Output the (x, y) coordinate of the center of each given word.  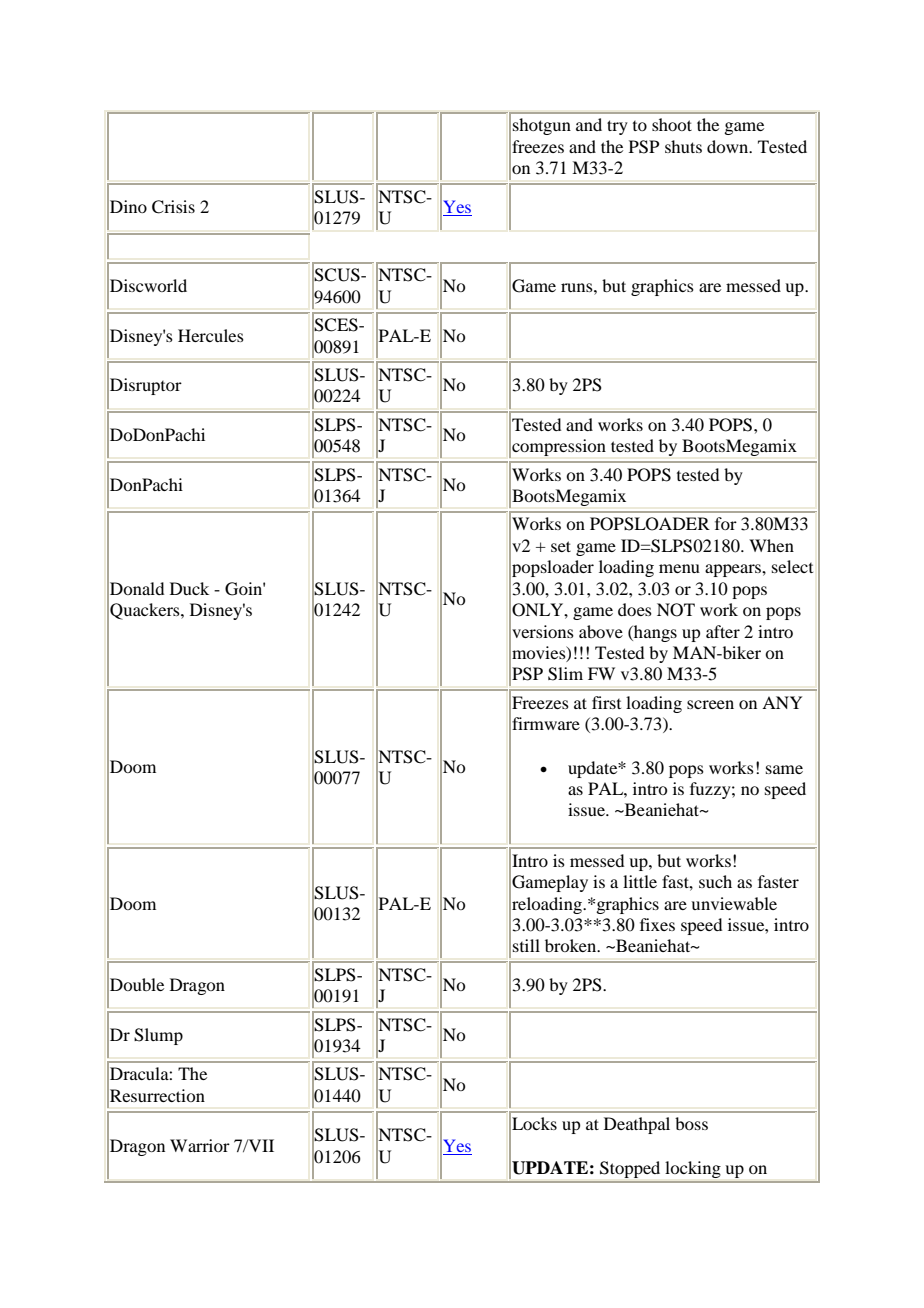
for (726, 523)
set (561, 546)
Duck (189, 588)
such (715, 881)
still (526, 945)
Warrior (200, 1145)
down (729, 146)
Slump (158, 1036)
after (723, 631)
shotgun (542, 126)
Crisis (173, 207)
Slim (565, 674)
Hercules (211, 335)
